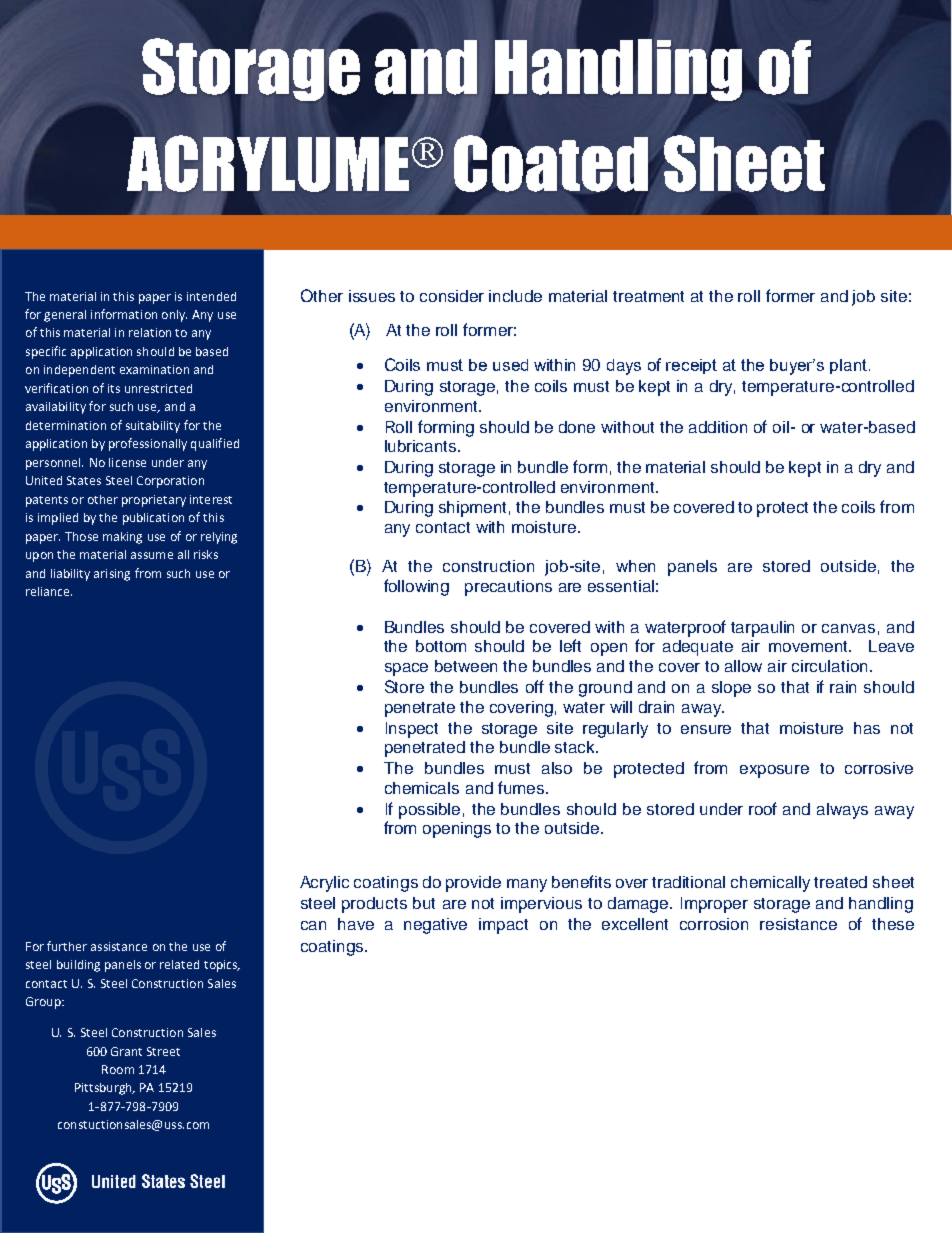 This document has height=1233, width=952. I want to click on bottom, so click(441, 646).
